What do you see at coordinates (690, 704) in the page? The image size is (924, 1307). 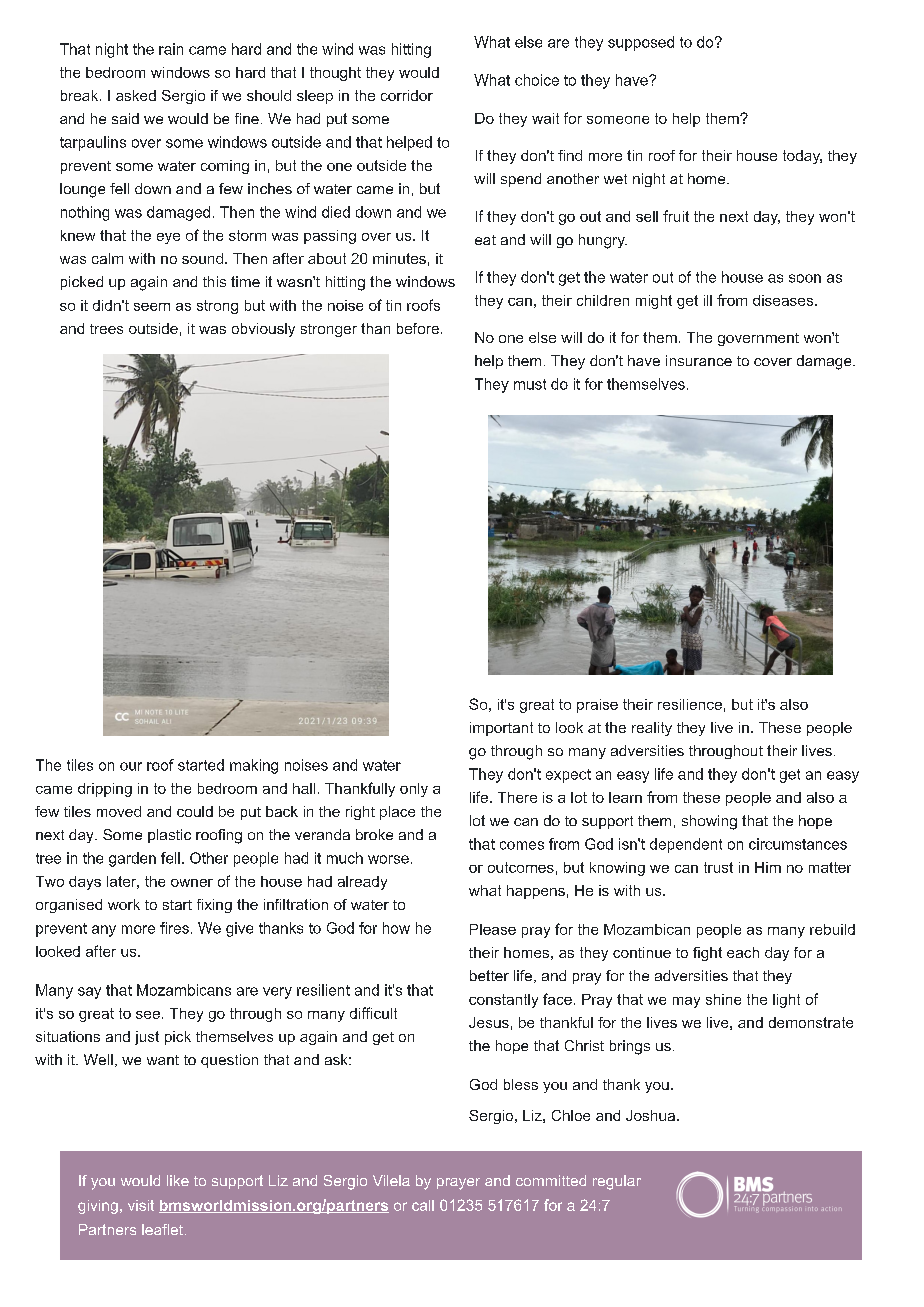 I see `resilience` at bounding box center [690, 704].
